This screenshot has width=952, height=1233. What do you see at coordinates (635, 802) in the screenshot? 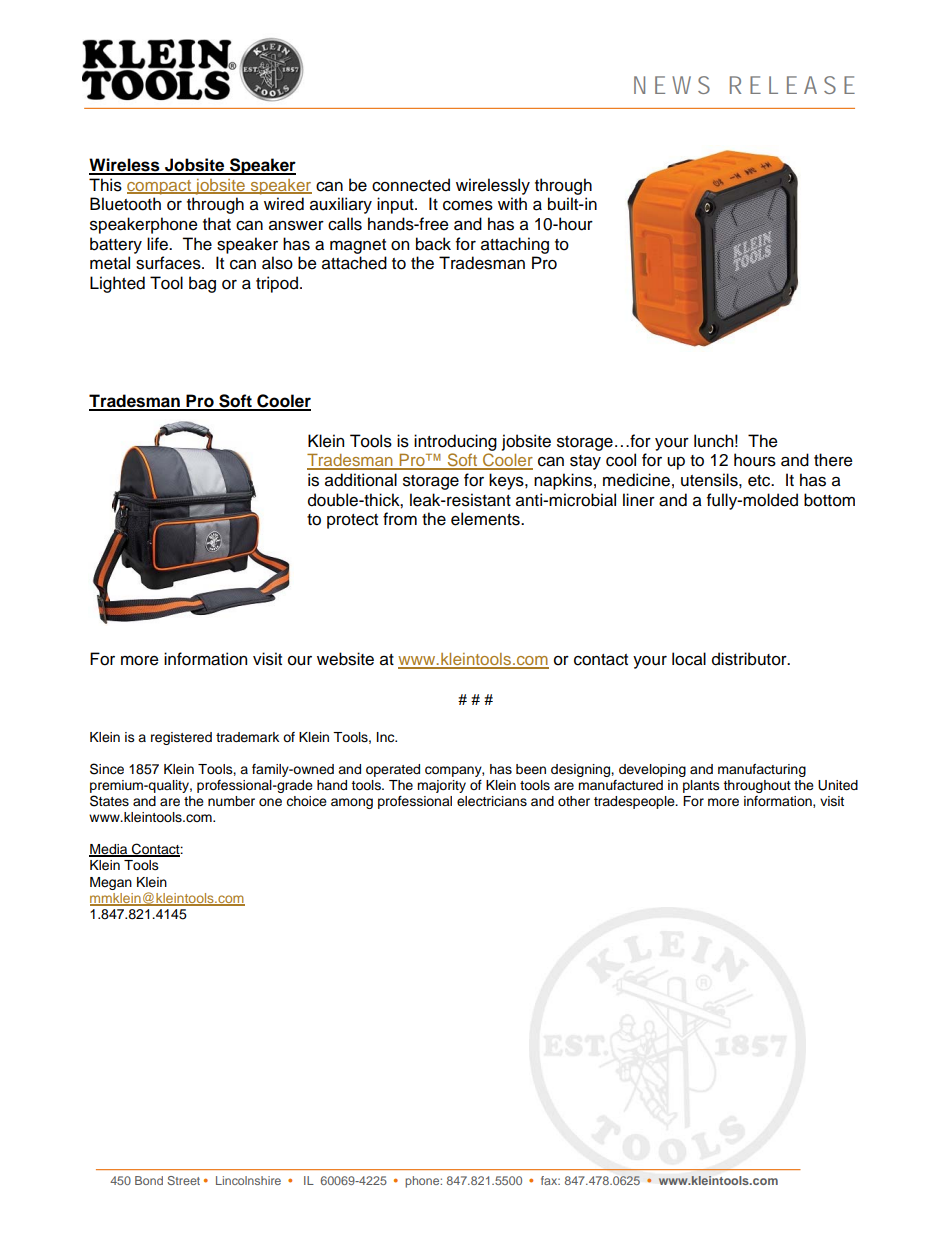
I see `tradespeople` at bounding box center [635, 802].
